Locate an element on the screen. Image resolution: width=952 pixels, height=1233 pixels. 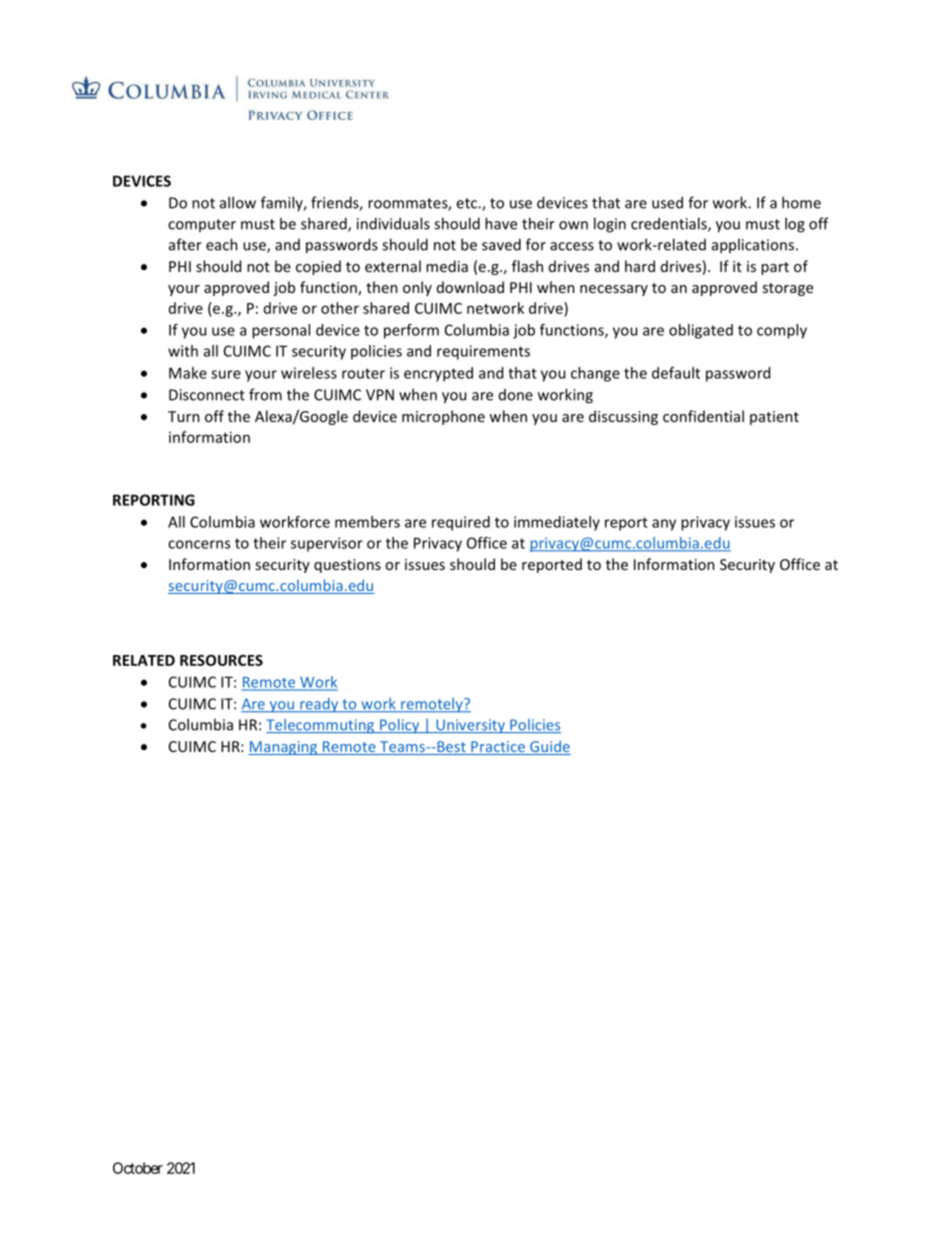
confidential is located at coordinates (703, 416).
